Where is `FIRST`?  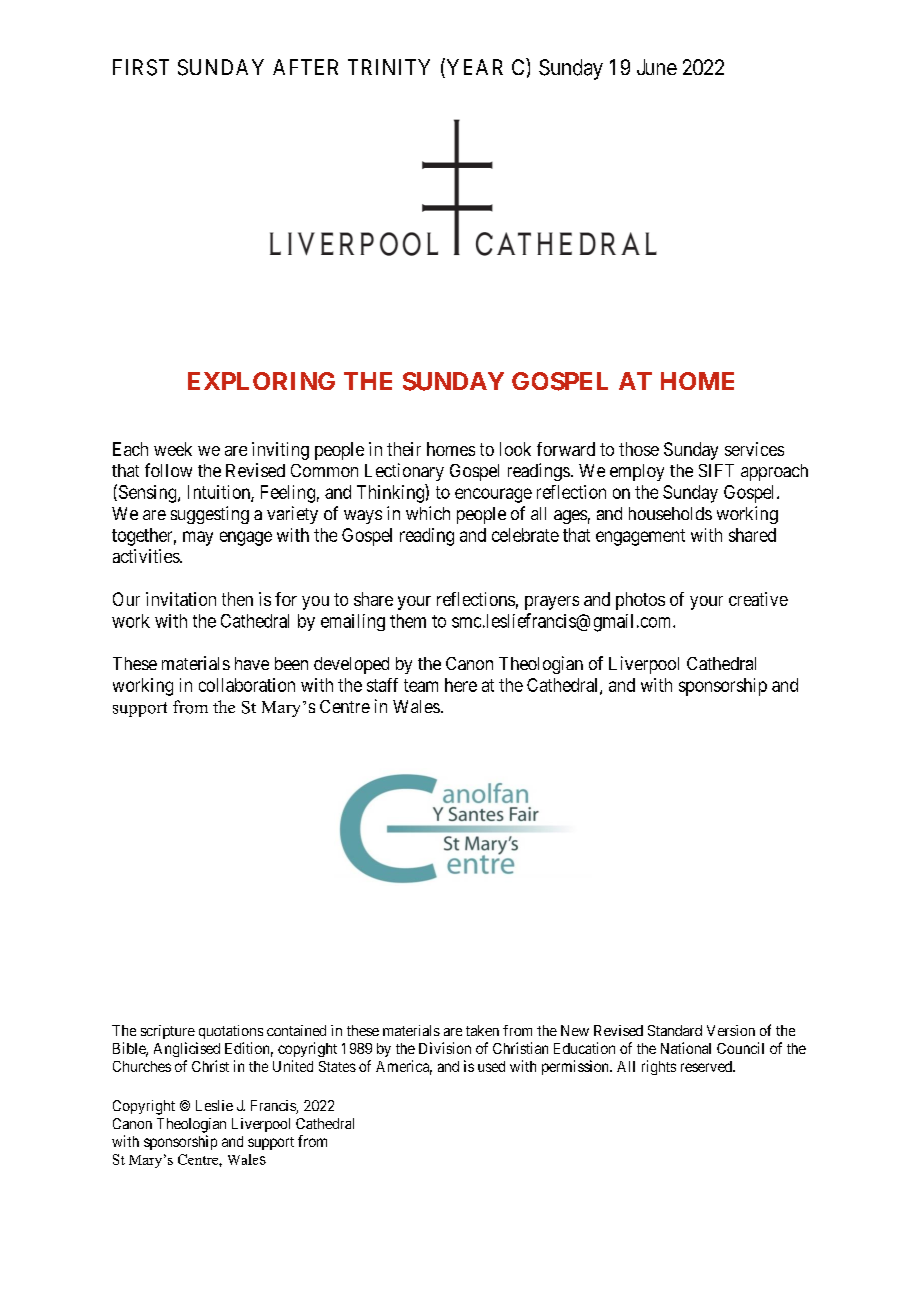
FIRST is located at coordinates (141, 67).
